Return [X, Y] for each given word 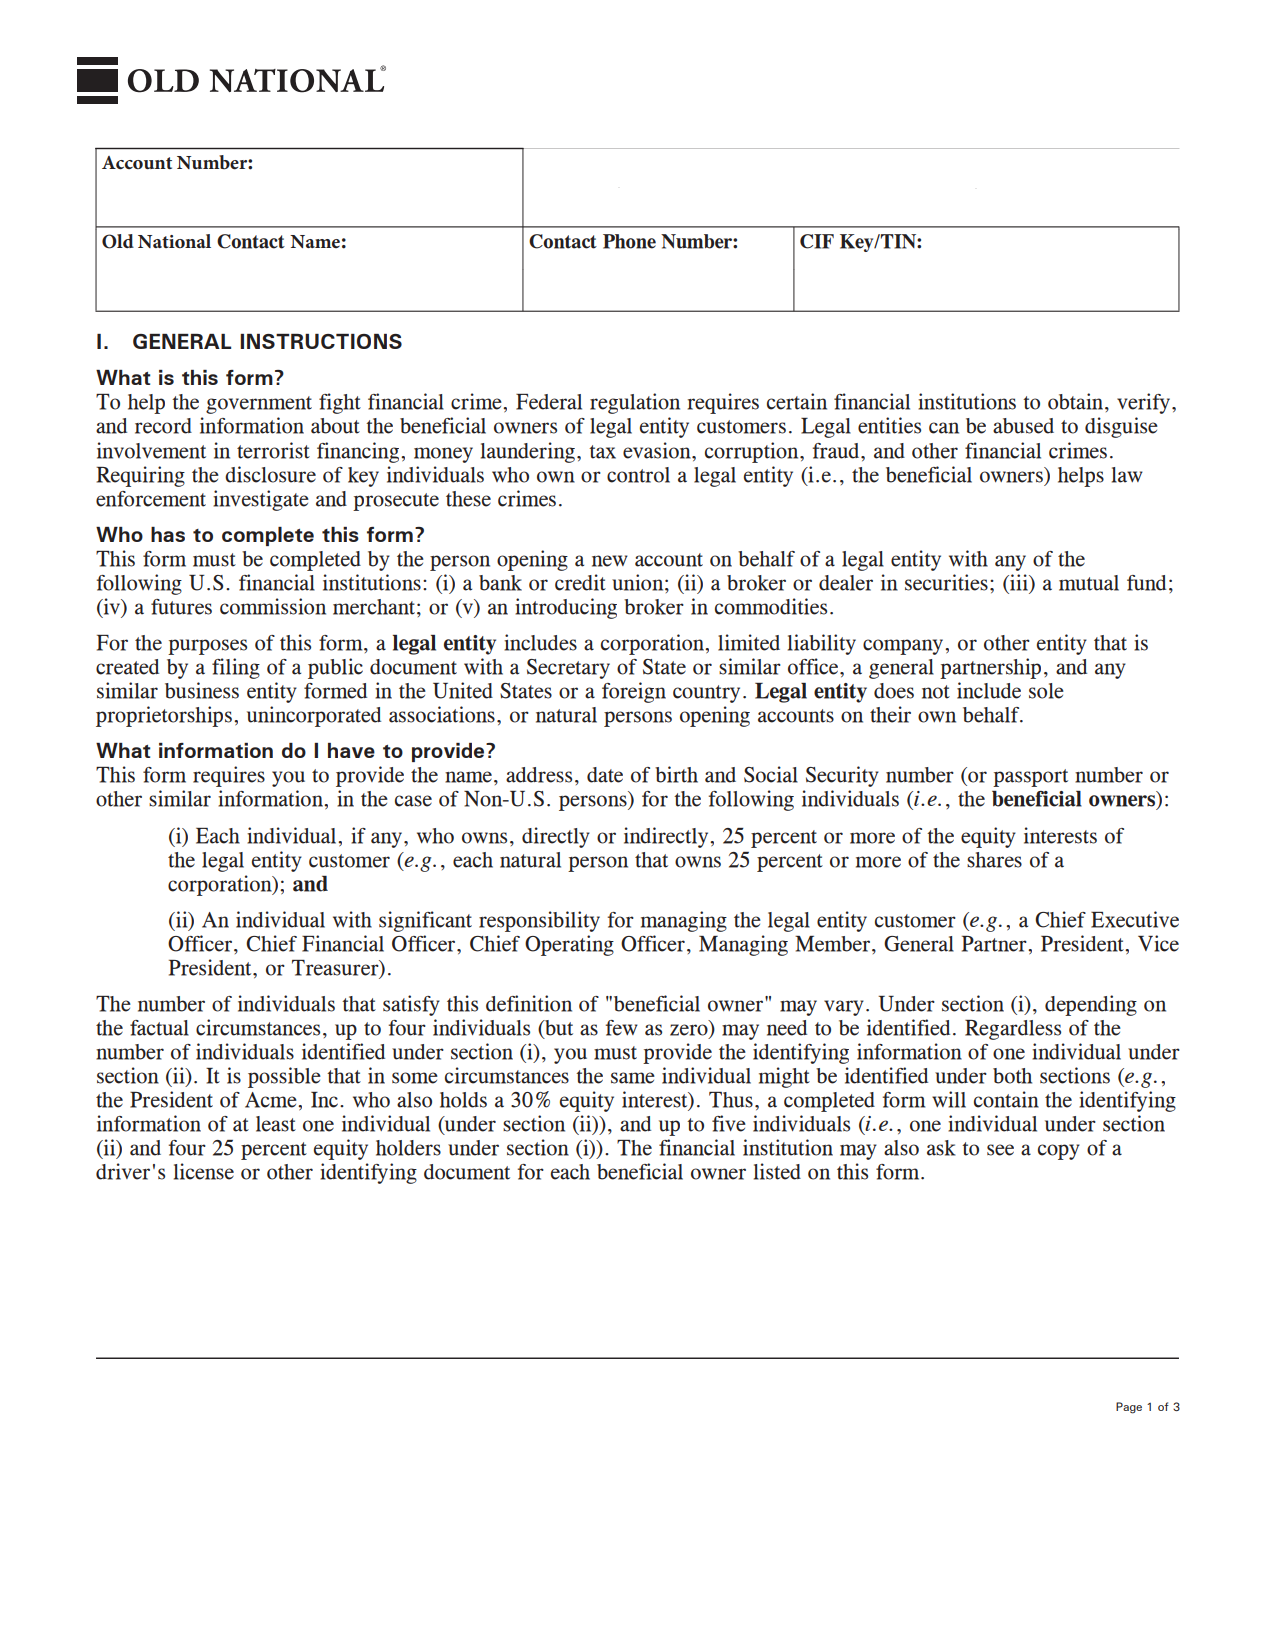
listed [777, 1171]
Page [1129, 1408]
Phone [629, 241]
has [168, 534]
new [610, 561]
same [633, 1078]
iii [1019, 582]
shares [994, 860]
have [351, 750]
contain [1006, 1099]
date [605, 775]
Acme [272, 1100]
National [174, 241]
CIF [817, 241]
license [204, 1171]
